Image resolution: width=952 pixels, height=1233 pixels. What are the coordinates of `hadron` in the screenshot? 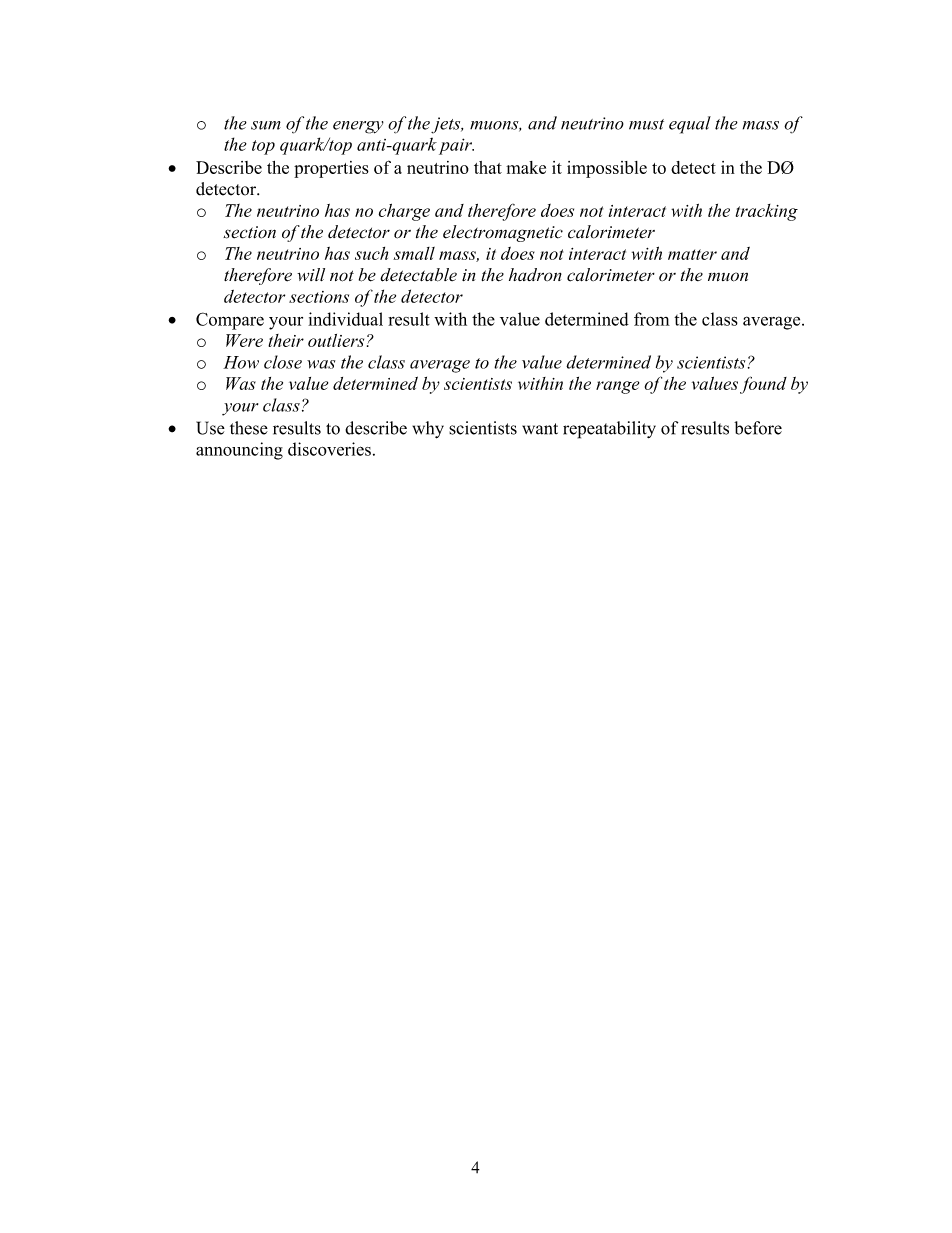 It's located at (535, 274).
